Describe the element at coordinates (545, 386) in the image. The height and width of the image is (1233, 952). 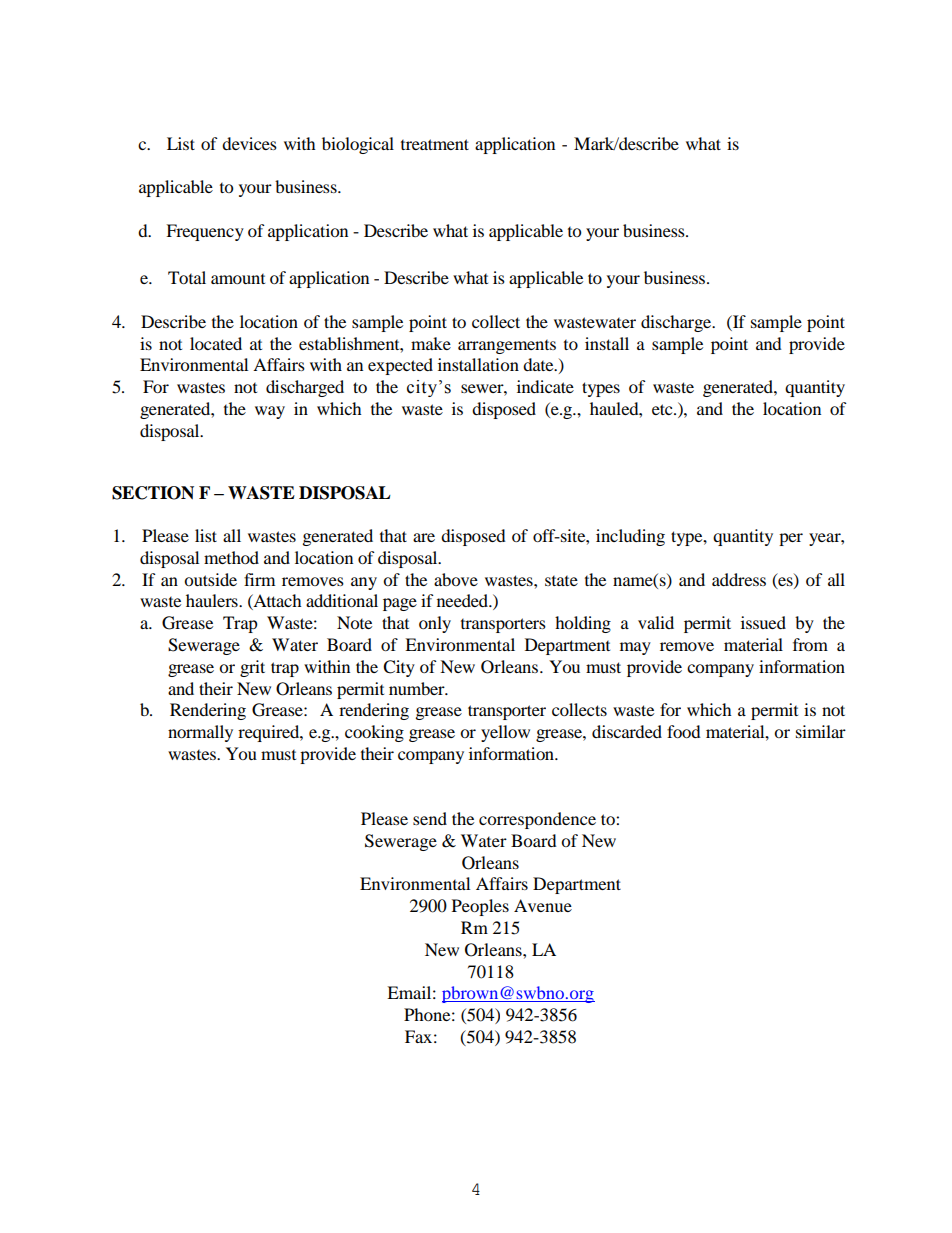
I see `indicate` at that location.
